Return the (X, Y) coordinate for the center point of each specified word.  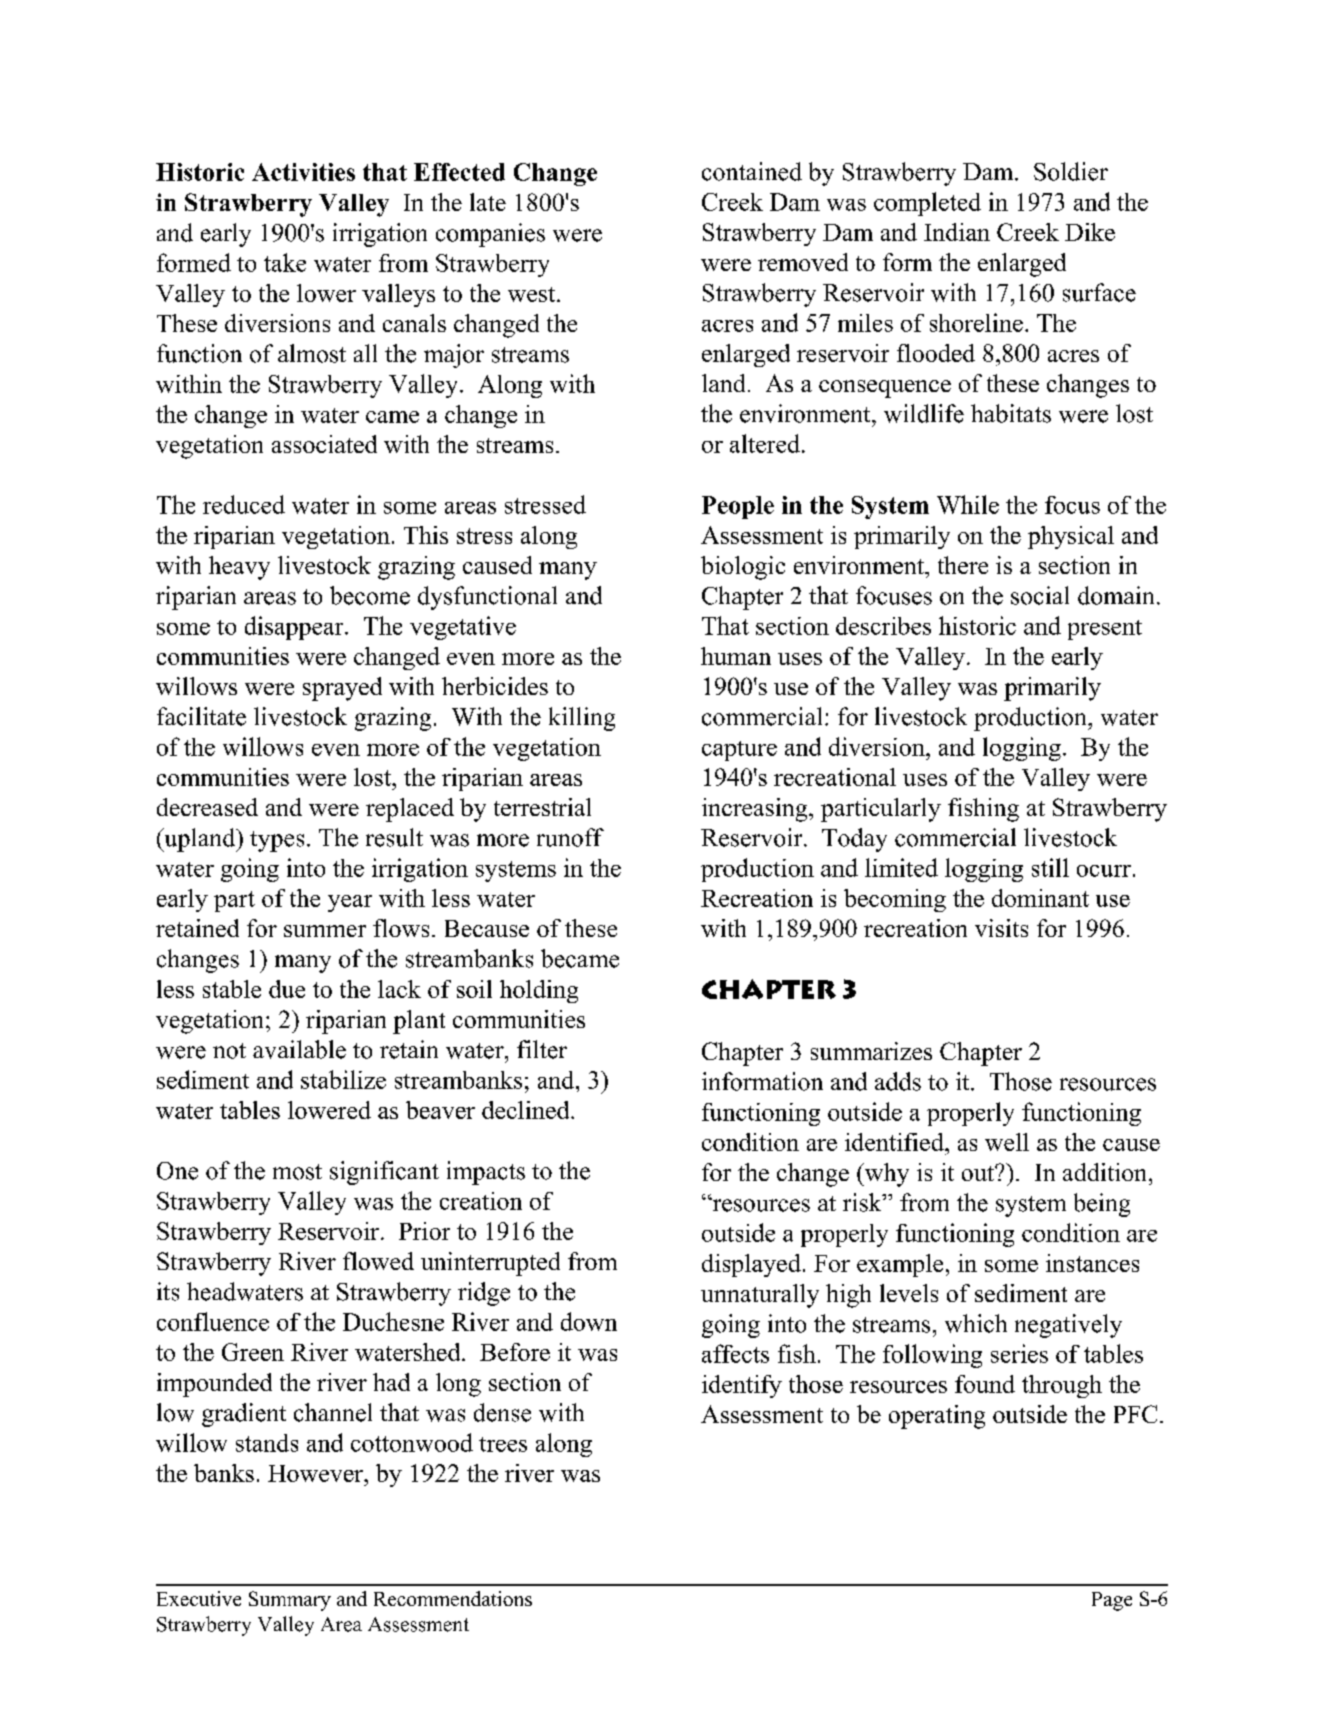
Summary (290, 1601)
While (968, 504)
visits (1001, 928)
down (589, 1321)
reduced (244, 504)
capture (739, 751)
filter (542, 1049)
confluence (213, 1321)
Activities (303, 172)
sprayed (342, 689)
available (299, 1049)
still (1050, 867)
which (976, 1323)
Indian (957, 232)
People (738, 507)
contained (752, 171)
